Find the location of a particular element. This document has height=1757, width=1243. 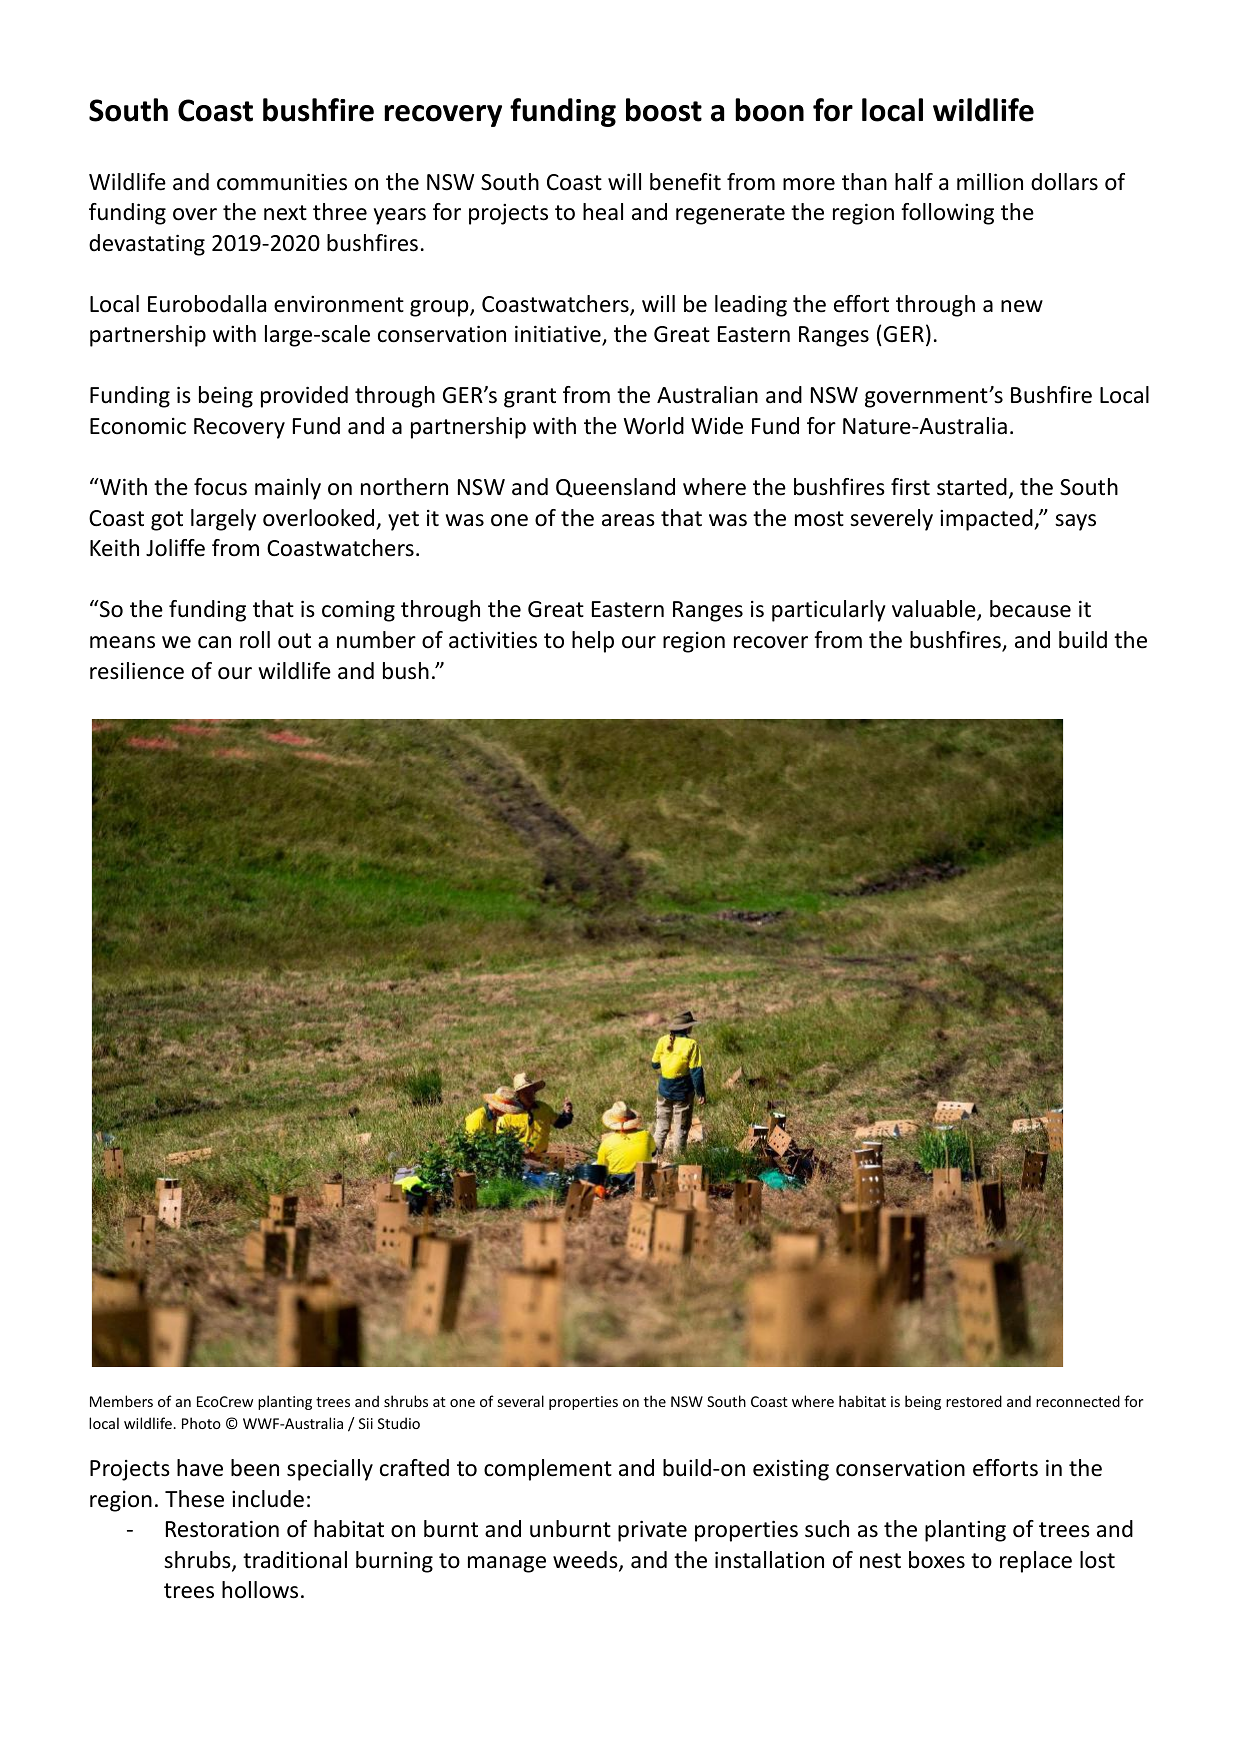

valuable is located at coordinates (935, 610).
